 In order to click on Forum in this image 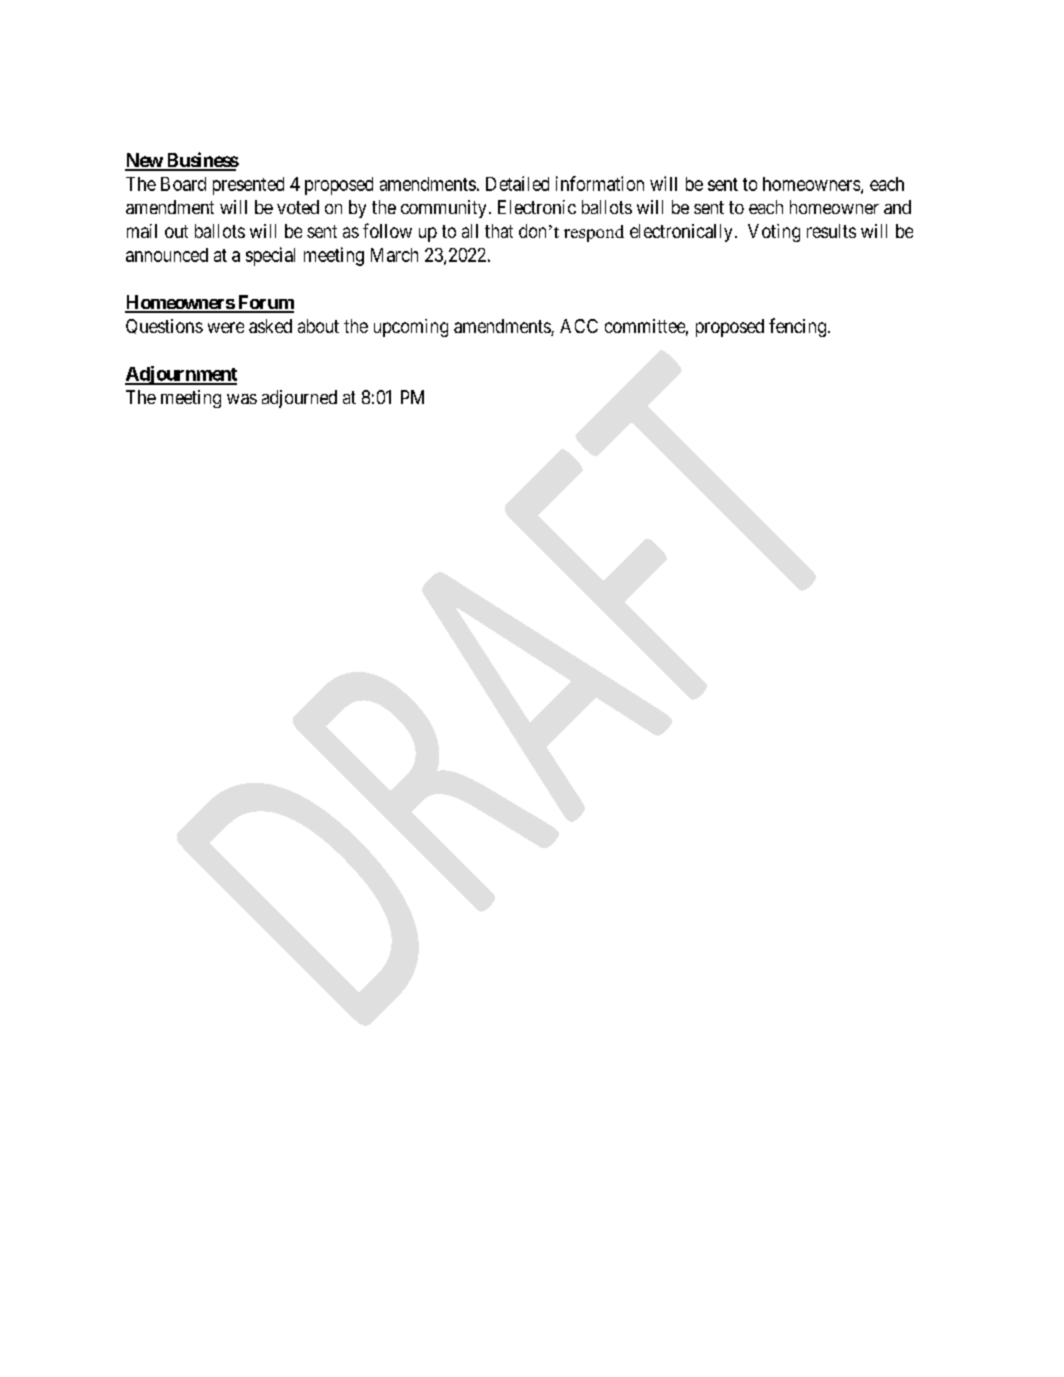, I will do `click(264, 303)`.
